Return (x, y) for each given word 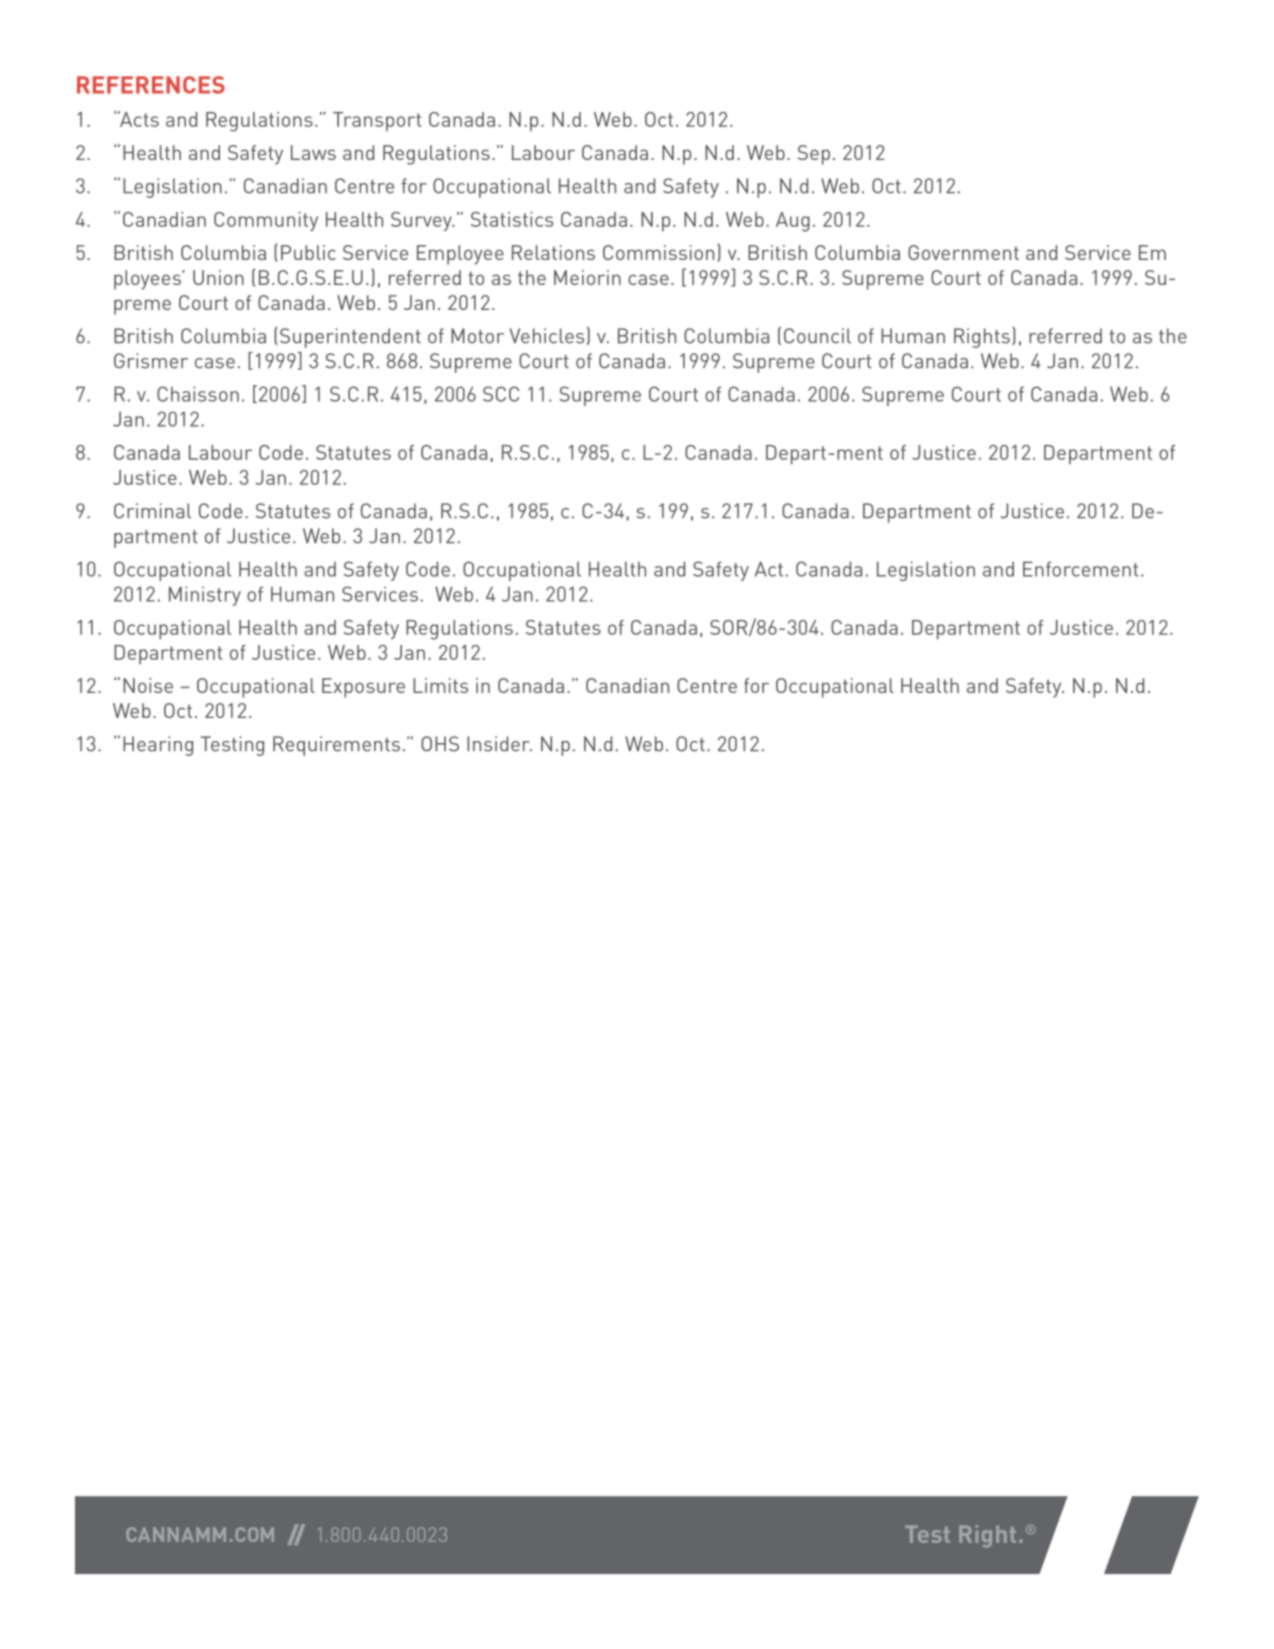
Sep (814, 155)
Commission (658, 252)
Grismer (151, 361)
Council (817, 336)
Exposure (363, 688)
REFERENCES (151, 85)
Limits (440, 685)
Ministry (205, 596)
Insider (499, 744)
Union (218, 277)
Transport (377, 122)
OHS (440, 744)
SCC (501, 394)
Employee (460, 255)
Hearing (158, 746)
